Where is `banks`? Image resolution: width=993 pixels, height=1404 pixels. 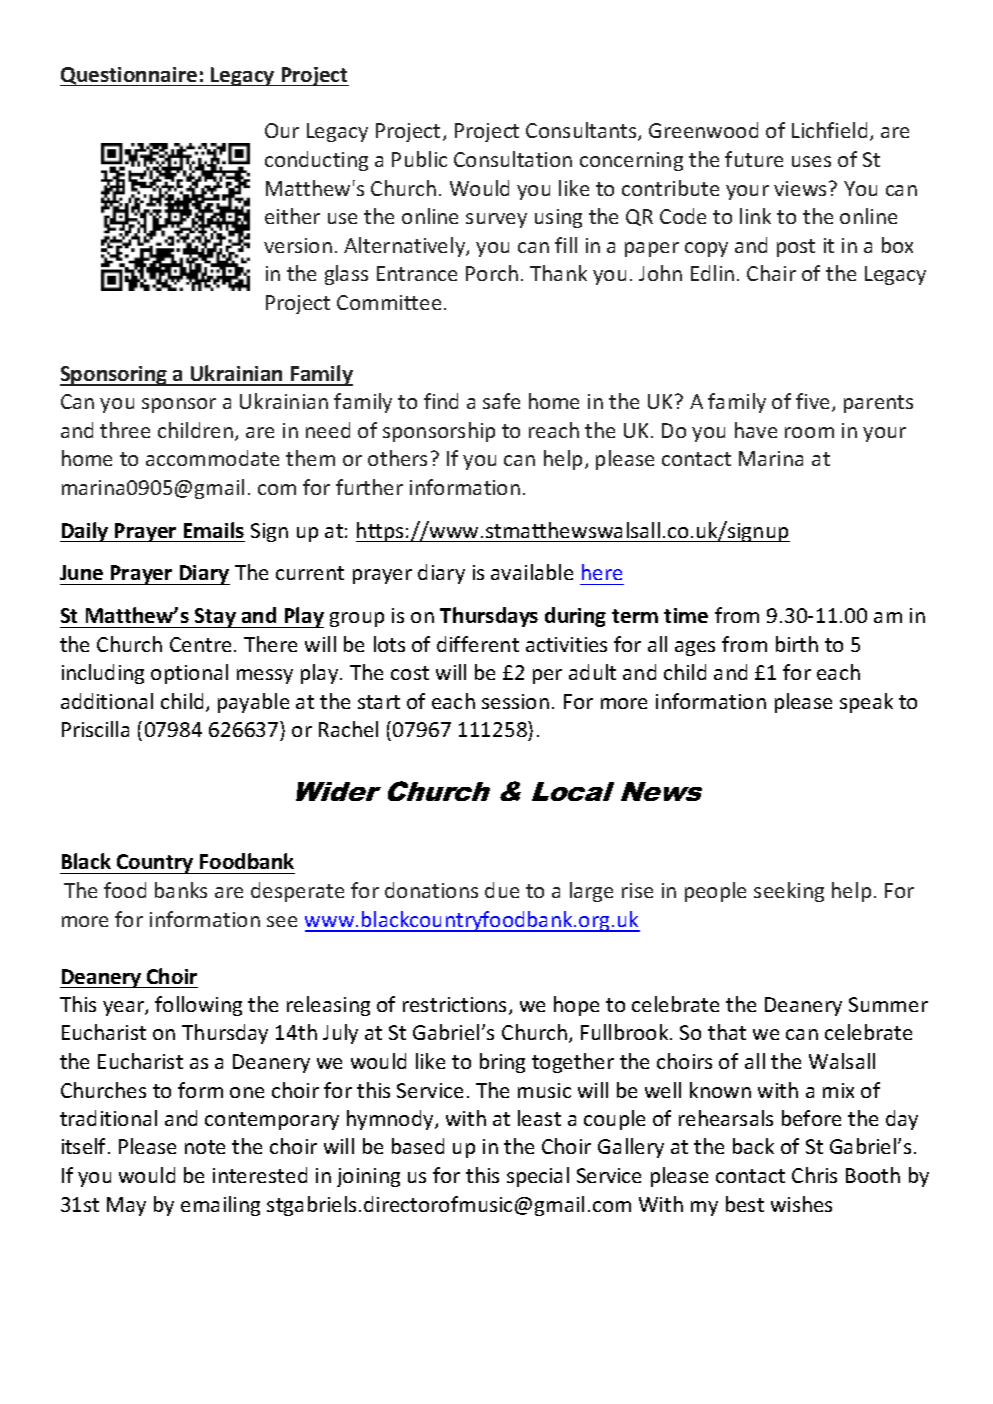
banks is located at coordinates (181, 890).
